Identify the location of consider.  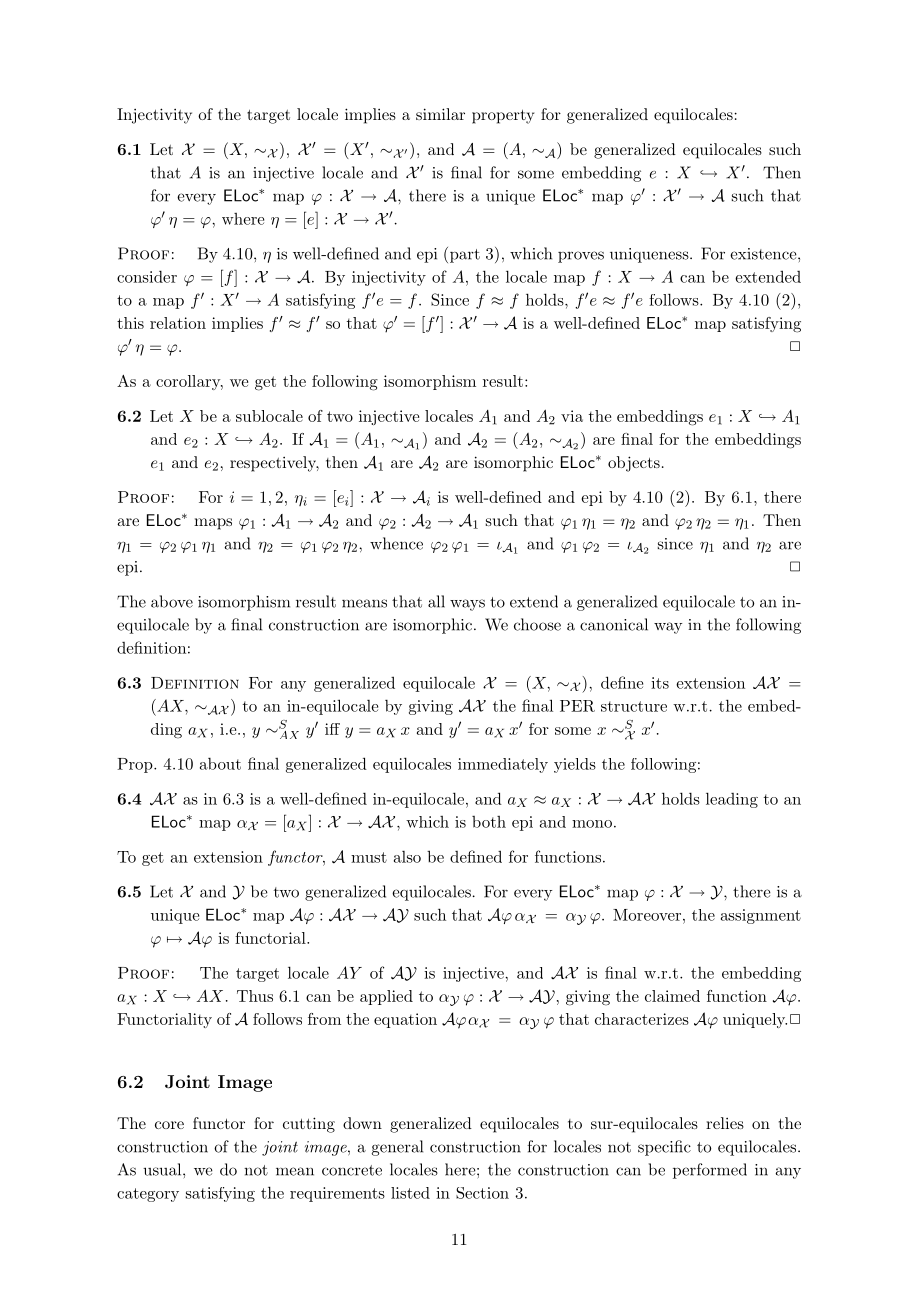
(147, 276).
